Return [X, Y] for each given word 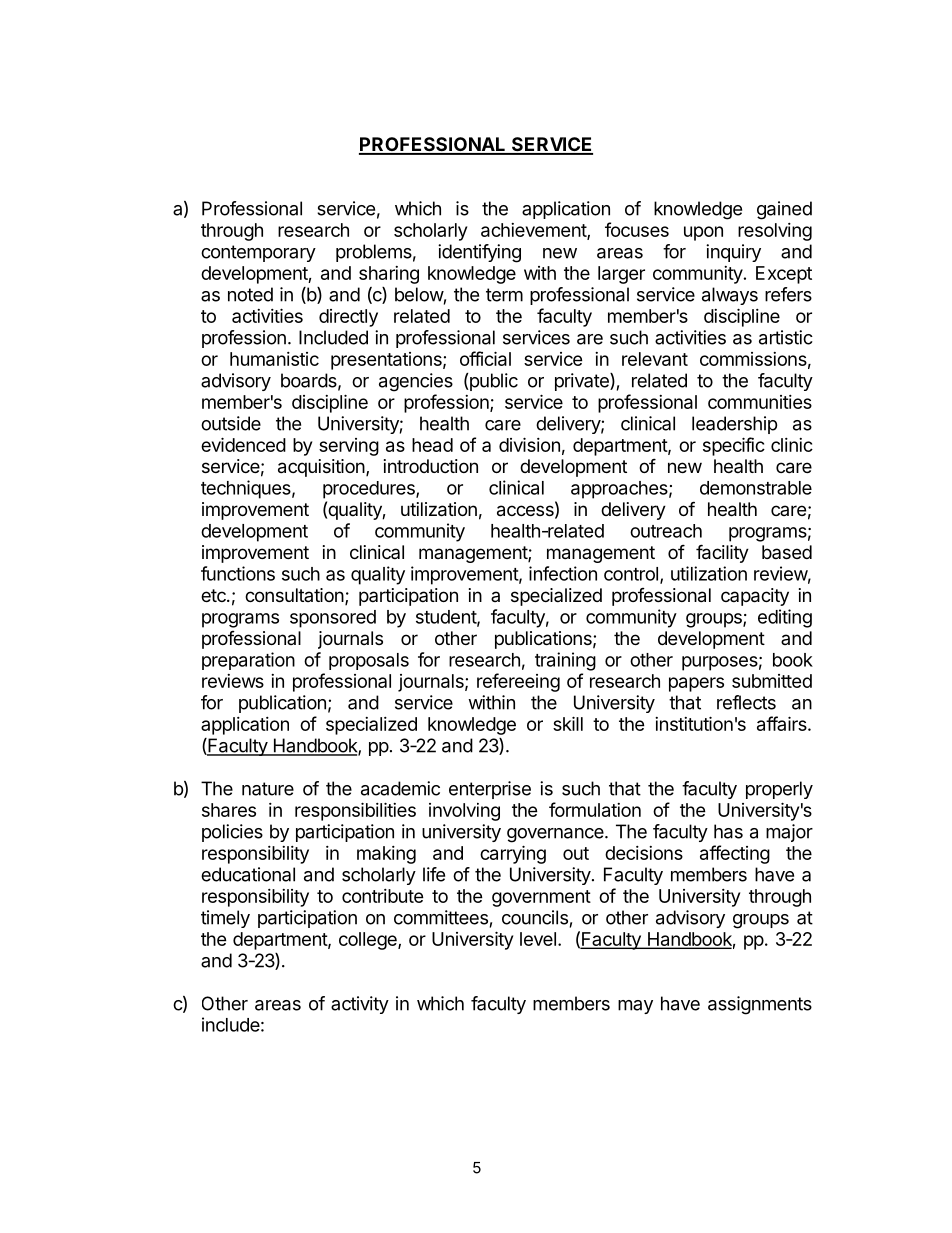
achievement [534, 231]
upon [703, 233]
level [538, 939]
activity [360, 1005]
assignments [760, 1005]
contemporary [258, 253]
